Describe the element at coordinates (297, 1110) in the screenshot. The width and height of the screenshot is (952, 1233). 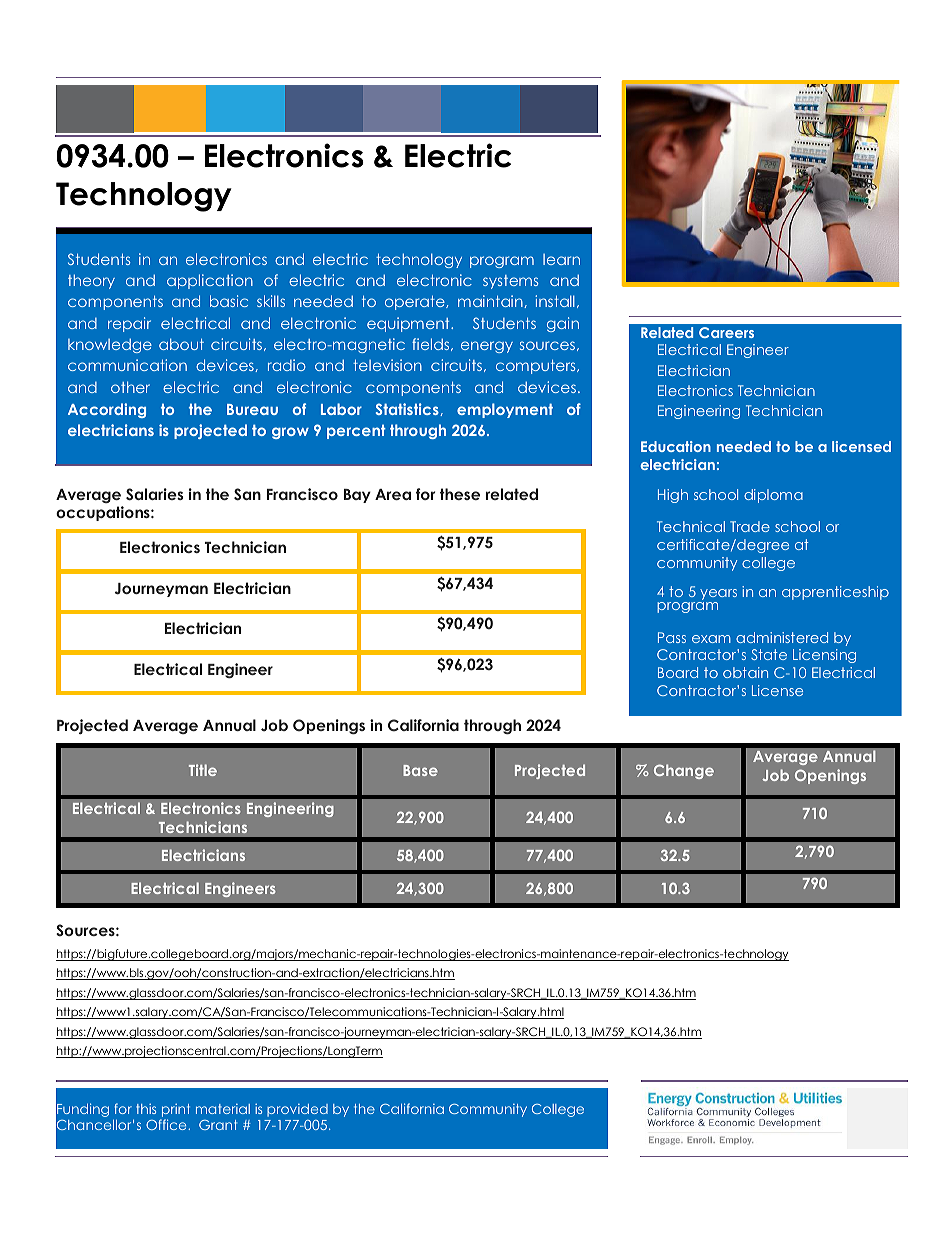
I see `provided` at that location.
